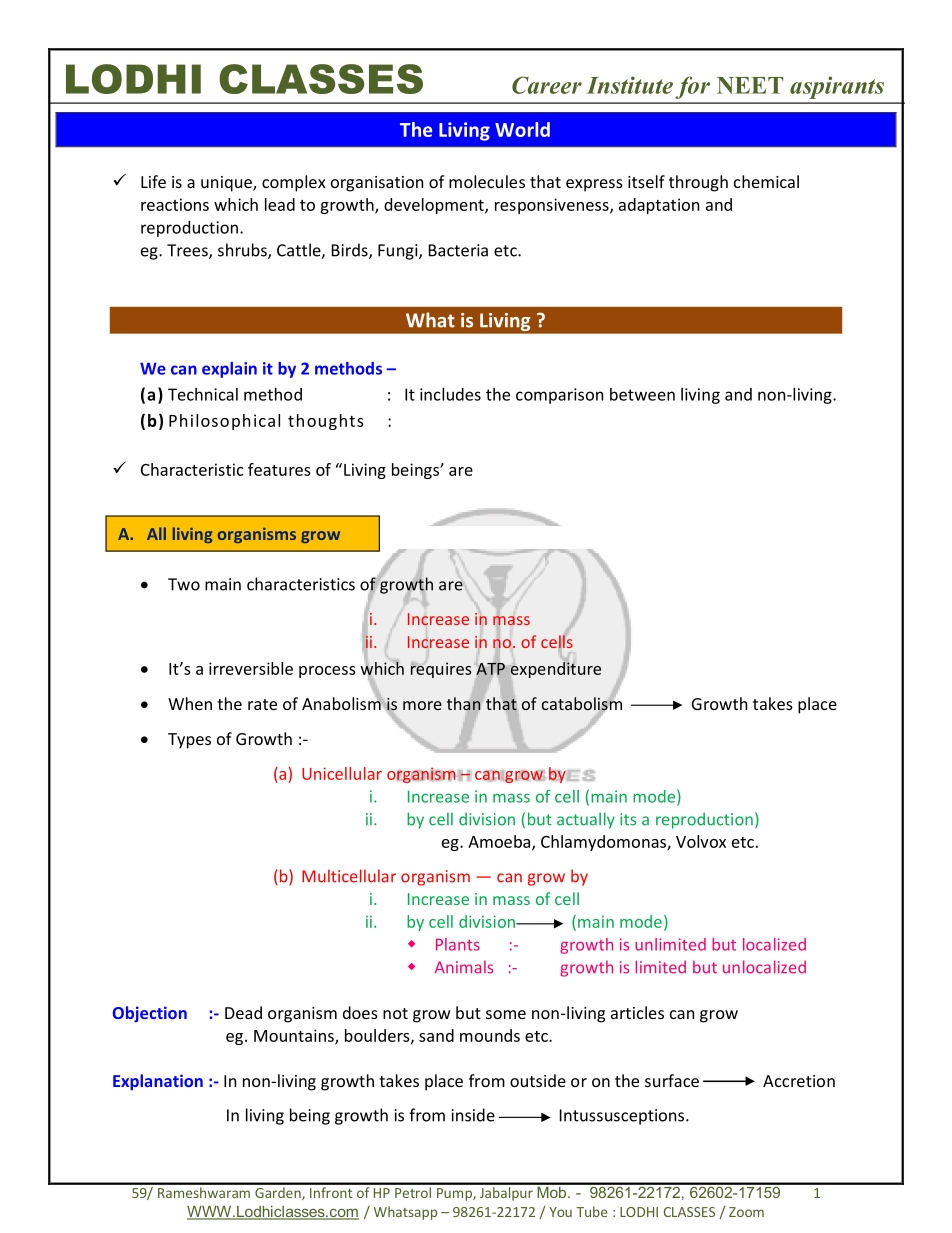 This image has width=952, height=1233. I want to click on You, so click(560, 1212).
